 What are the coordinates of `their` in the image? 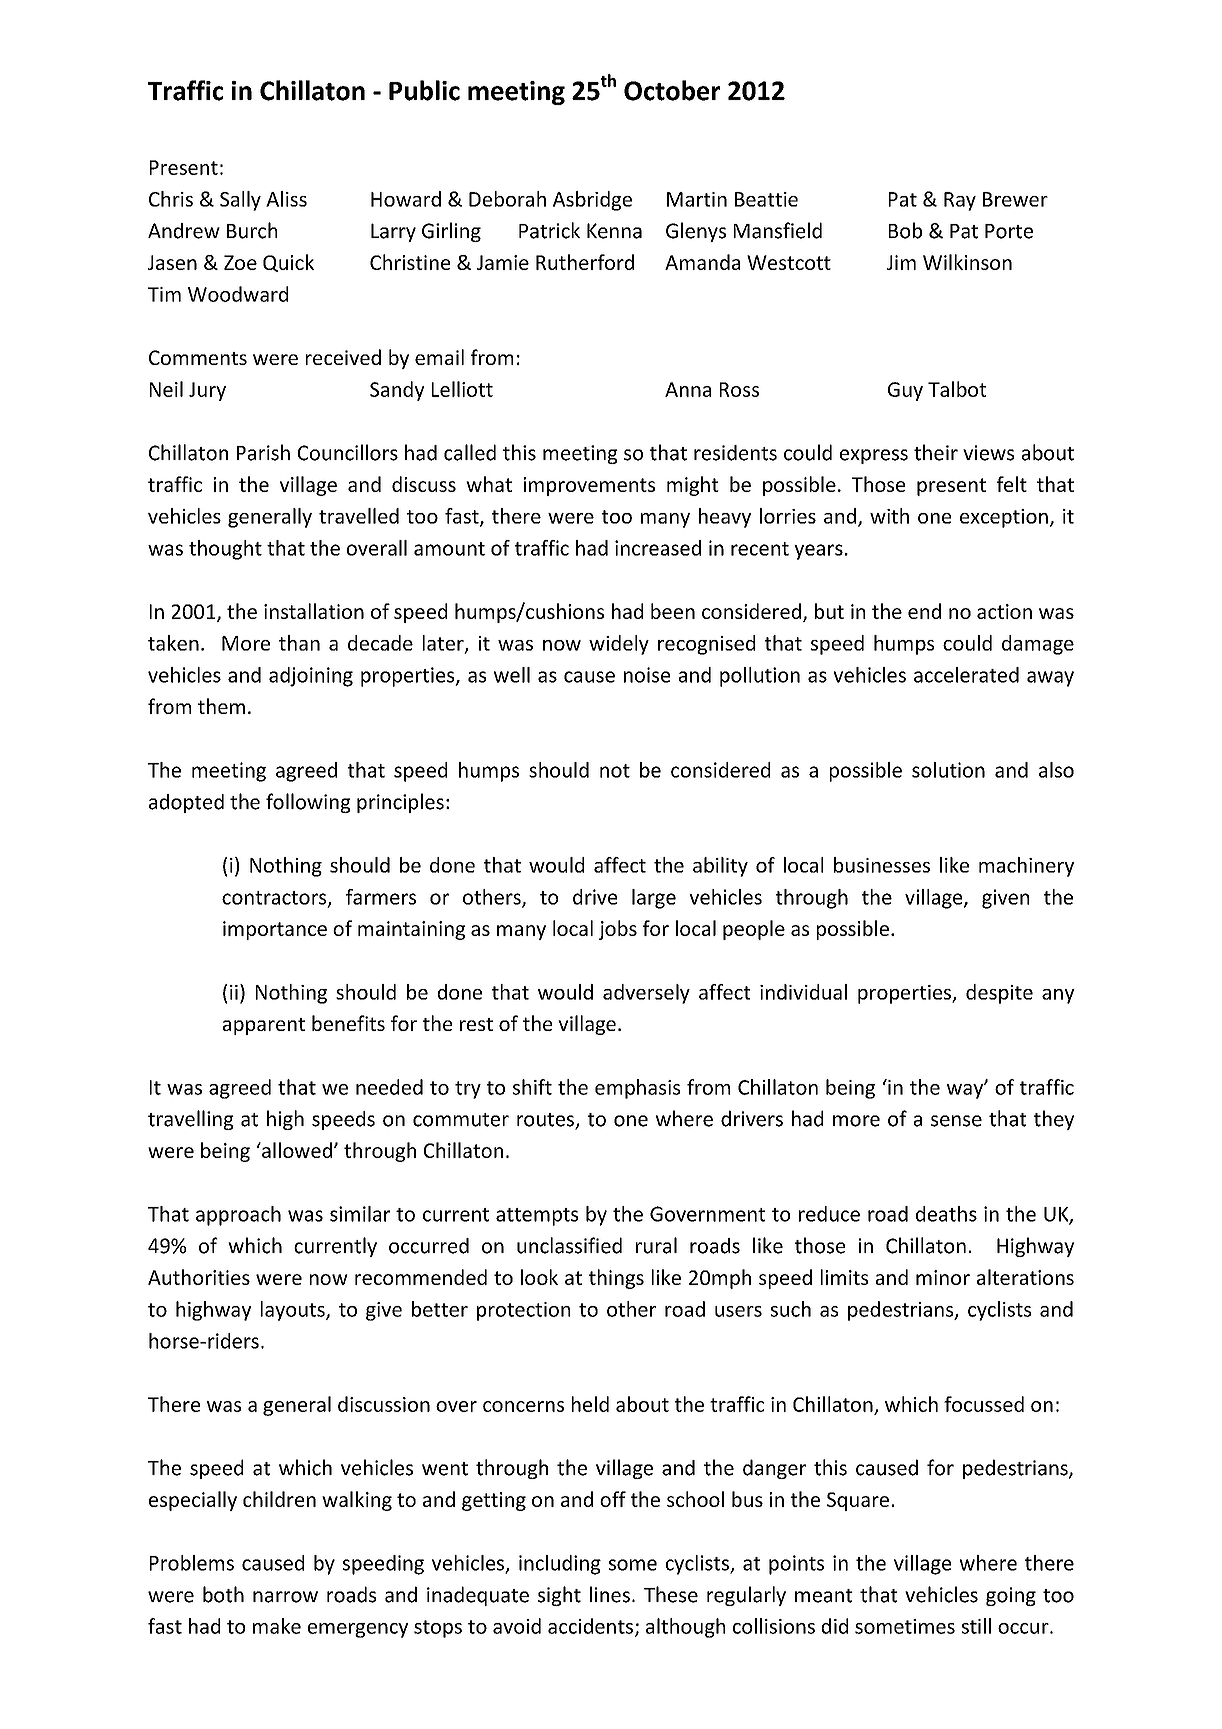 It's located at (936, 452).
